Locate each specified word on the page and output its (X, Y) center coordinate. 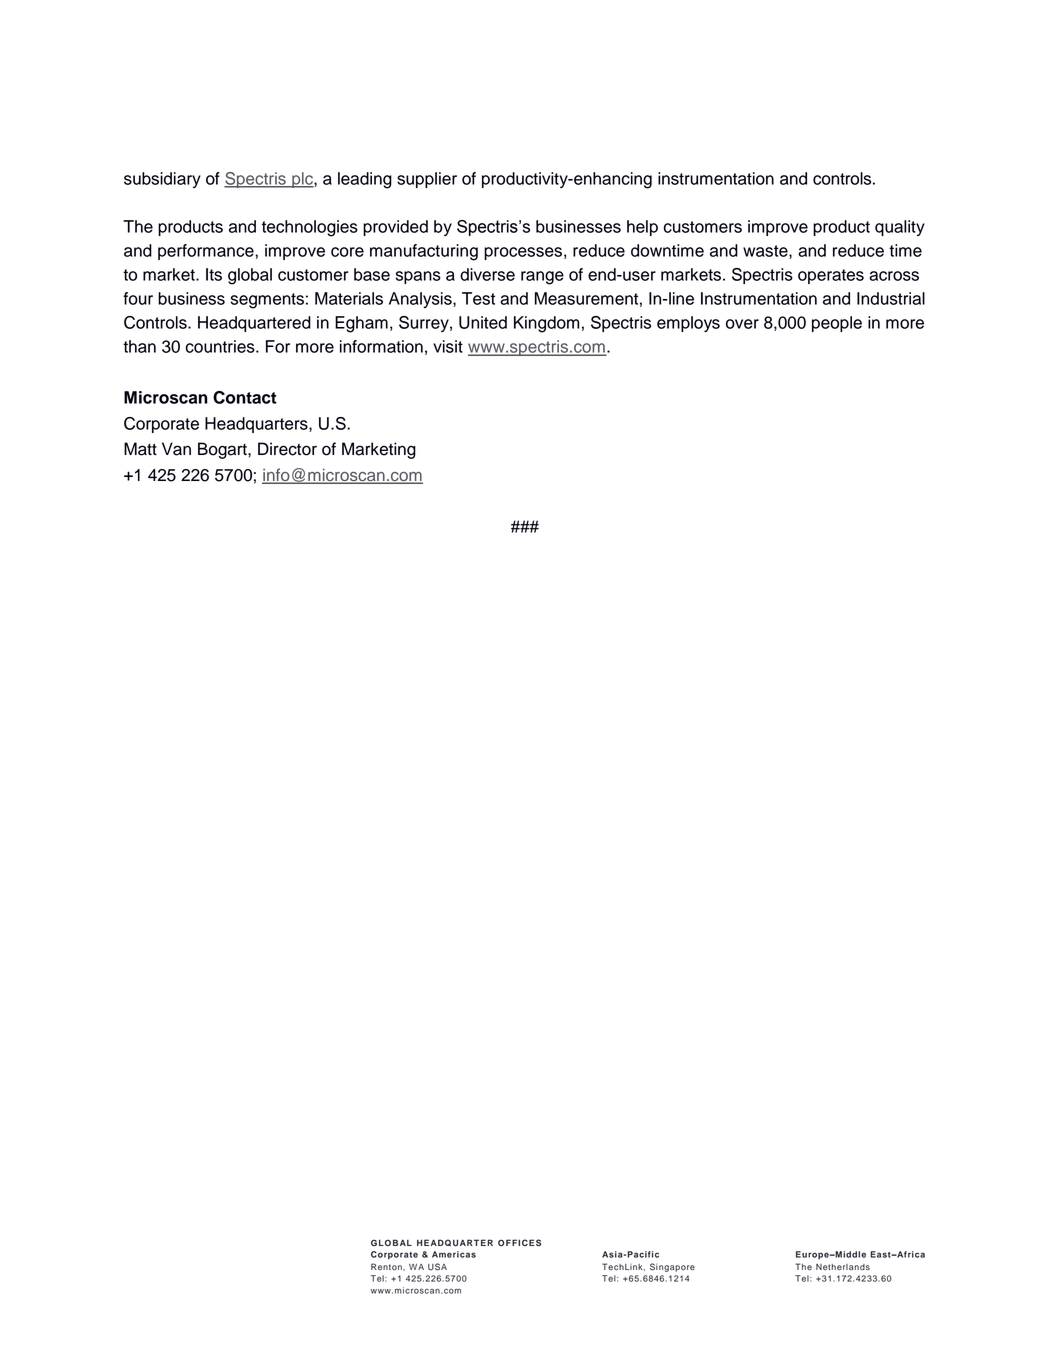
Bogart (223, 450)
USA (437, 1267)
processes (523, 253)
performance (207, 252)
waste (766, 252)
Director (287, 449)
